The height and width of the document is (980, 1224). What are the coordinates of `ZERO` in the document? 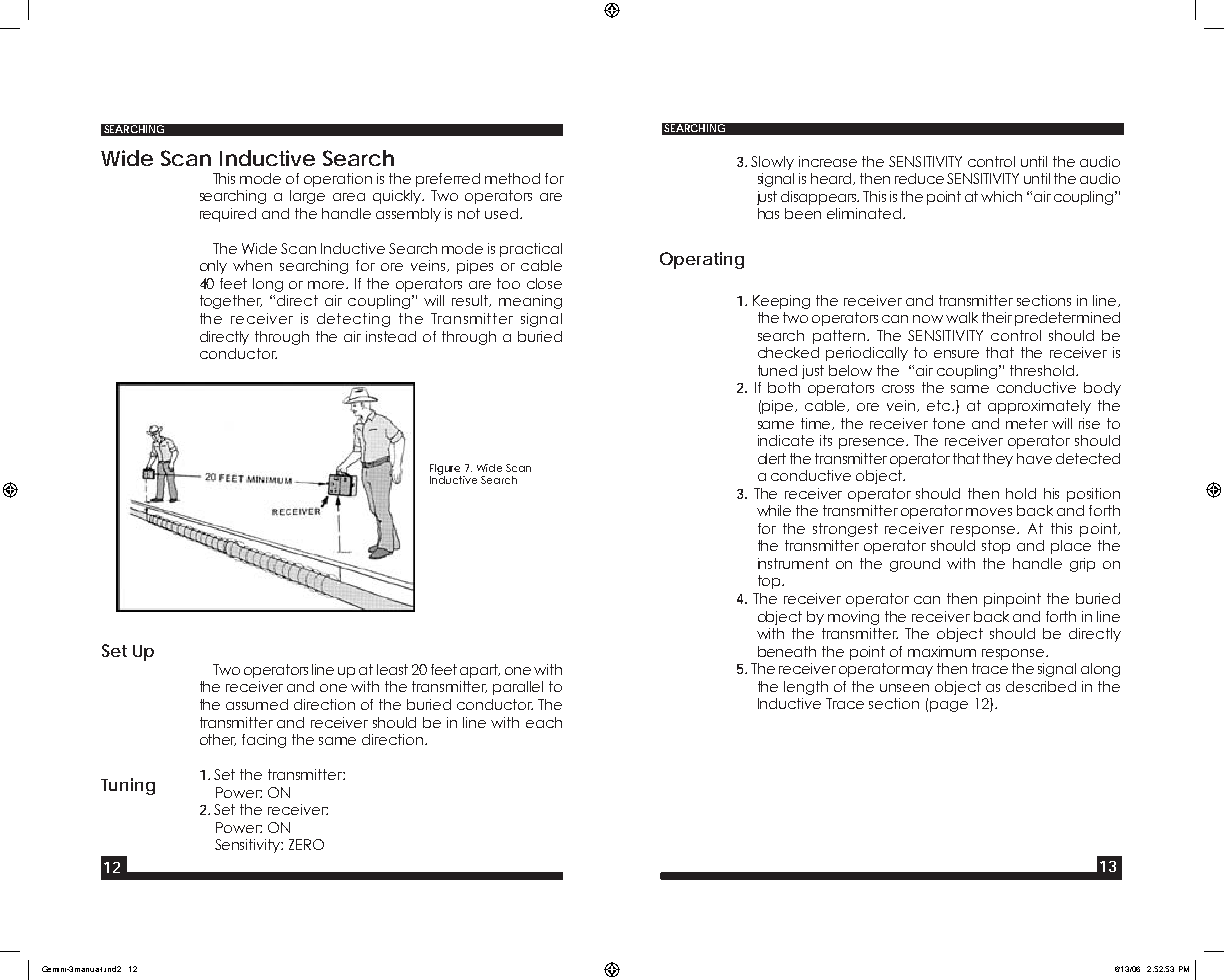 It's located at (306, 844).
